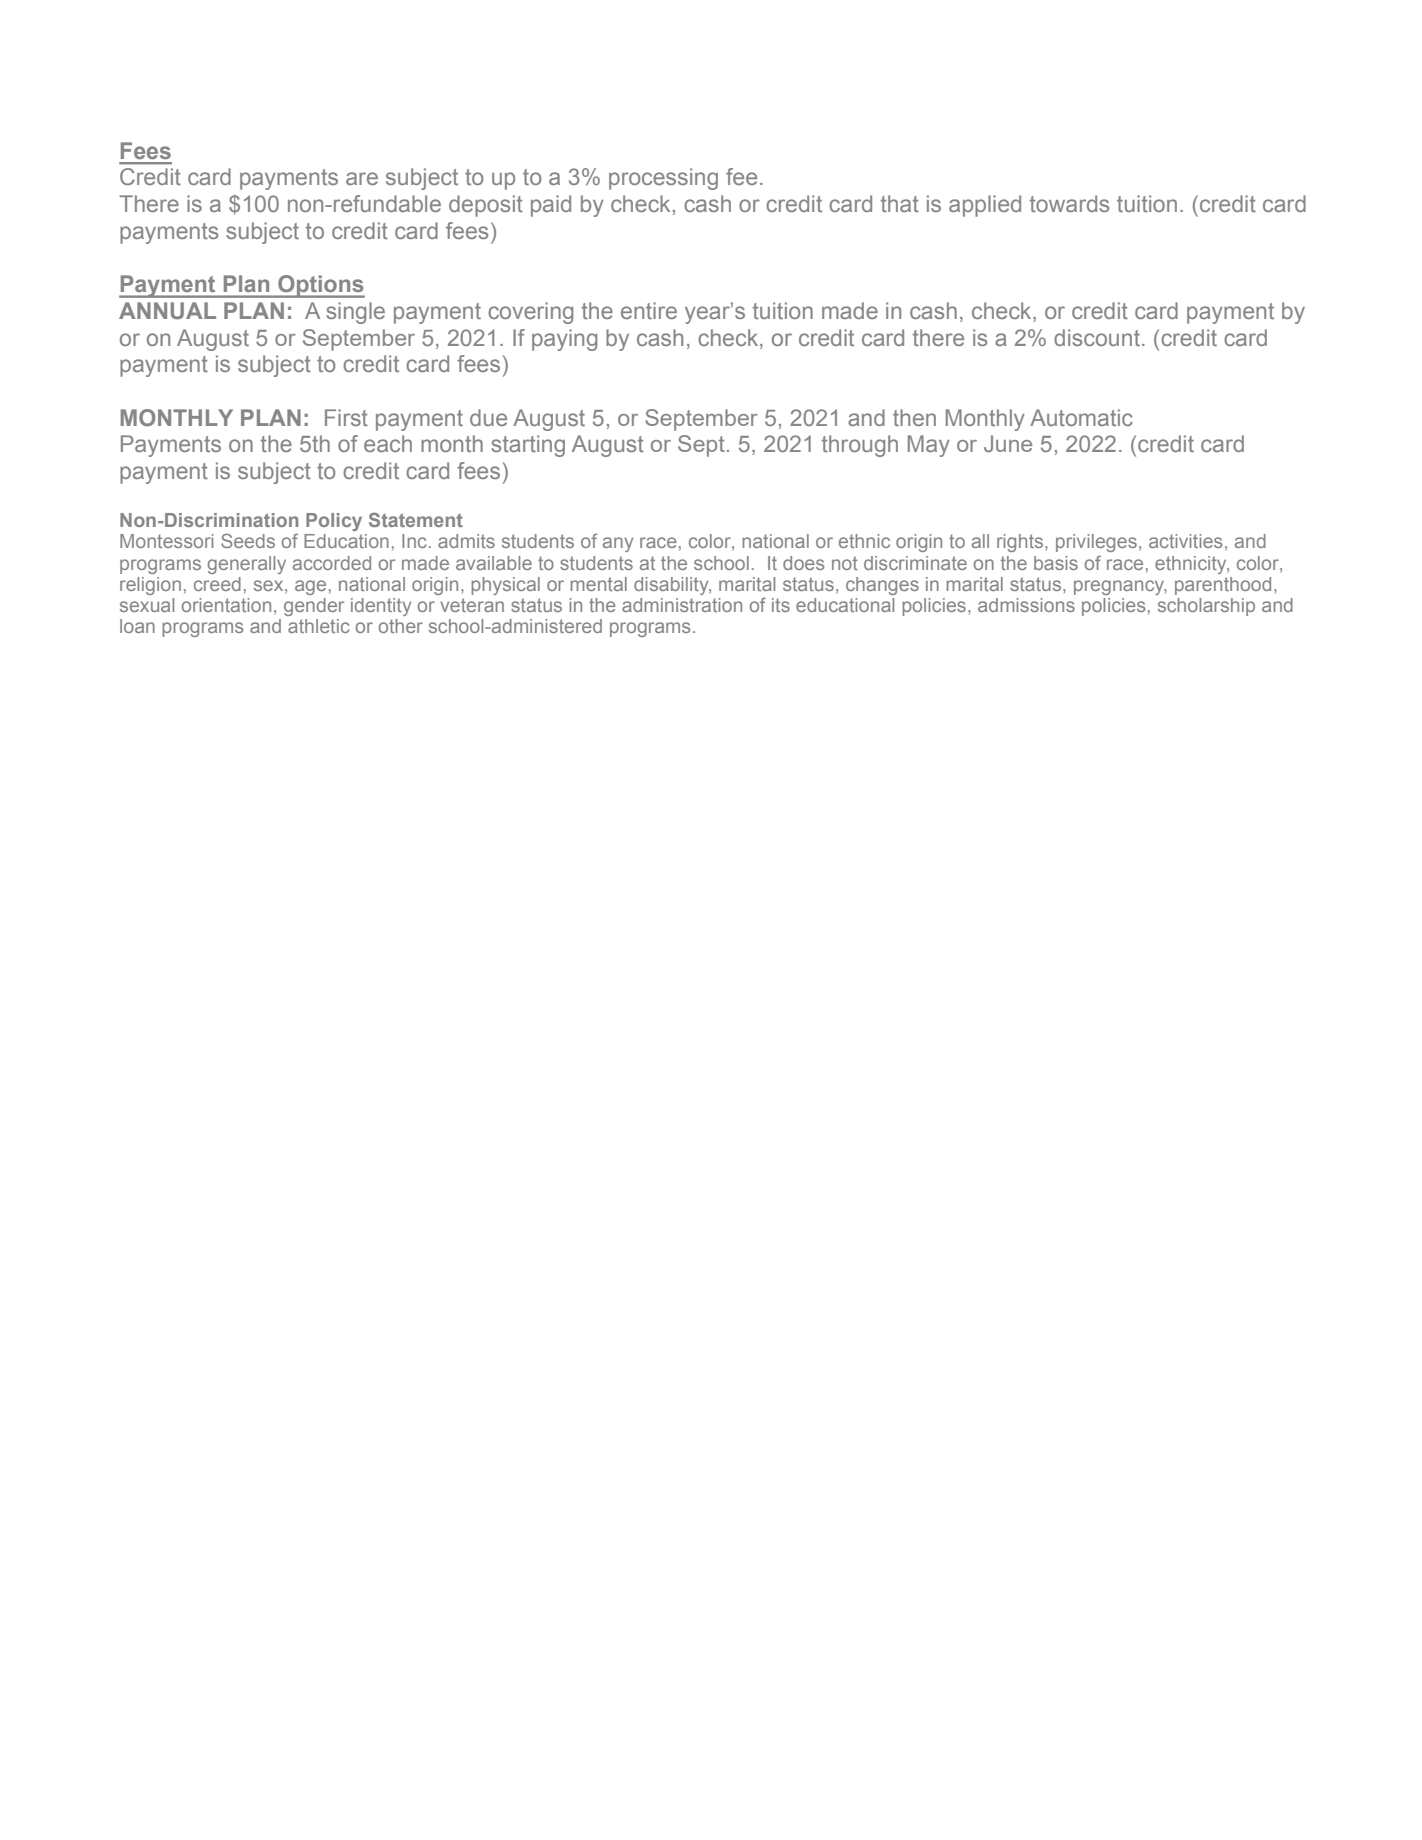 The width and height of the page is (1422, 1840). What do you see at coordinates (649, 310) in the page?
I see `entire` at bounding box center [649, 310].
